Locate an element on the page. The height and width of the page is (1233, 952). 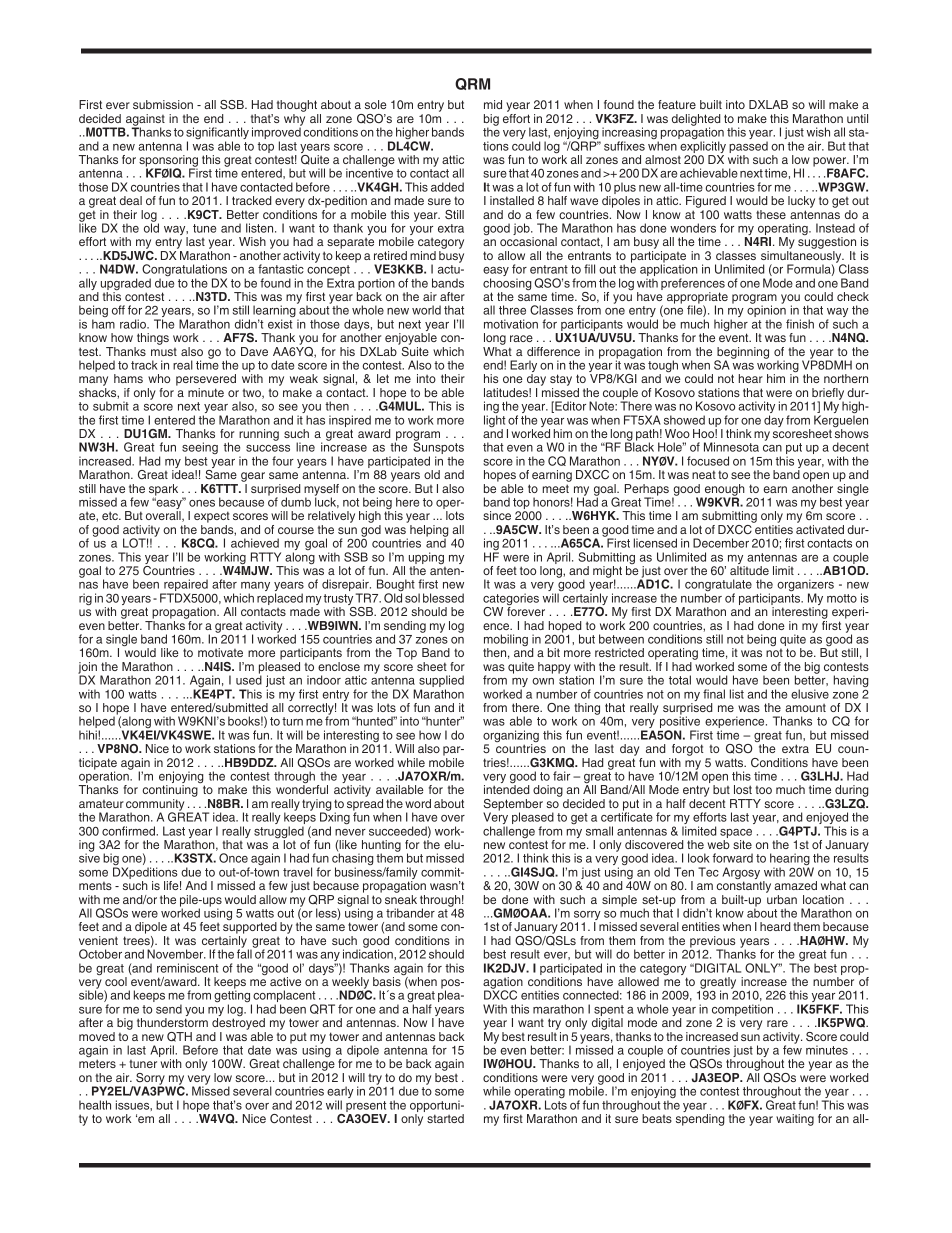
categories is located at coordinates (511, 600).
